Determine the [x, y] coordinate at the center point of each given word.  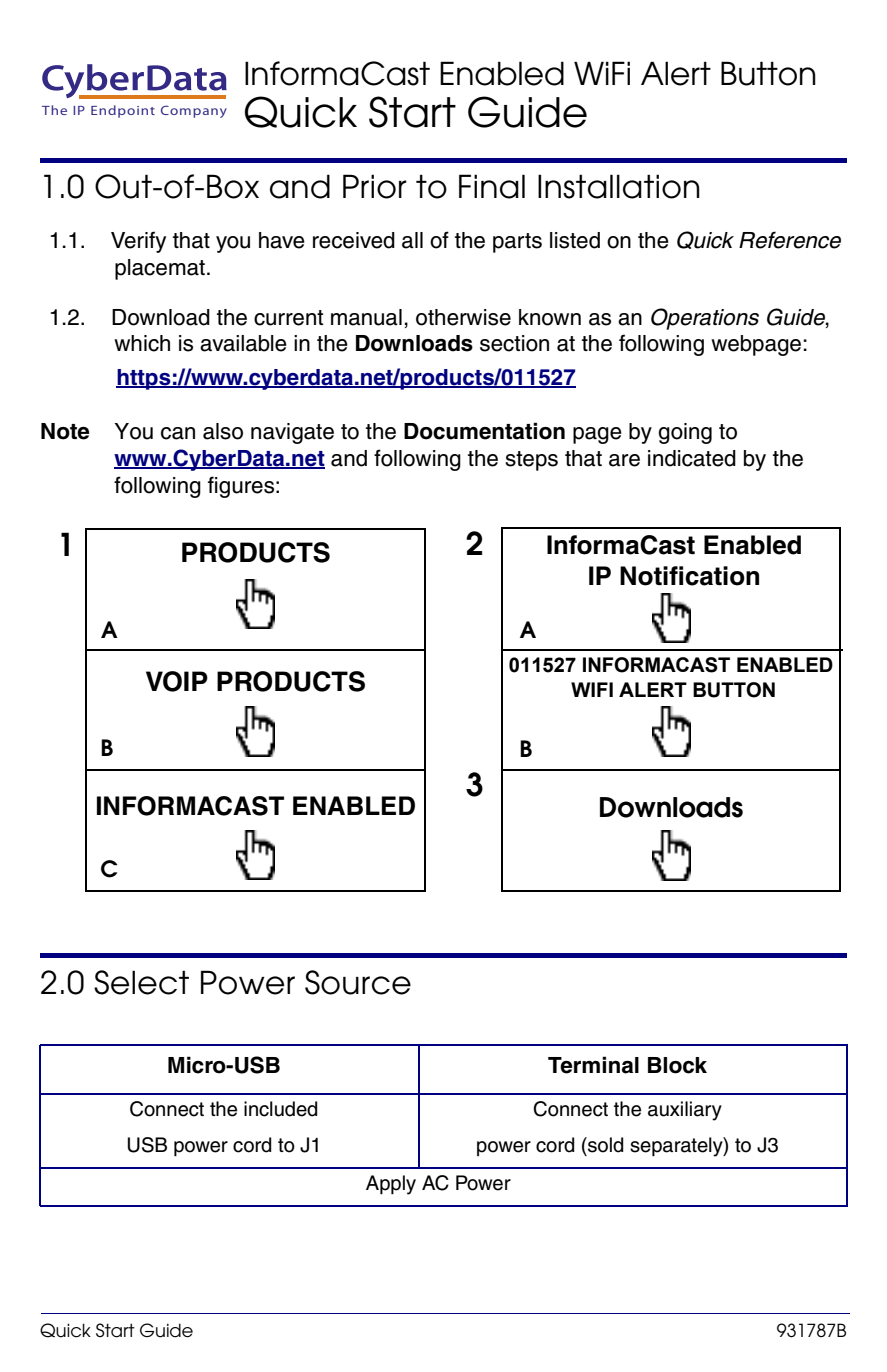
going [685, 433]
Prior [375, 186]
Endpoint [123, 111]
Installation [619, 186]
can [178, 433]
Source [358, 982]
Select [141, 982]
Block [677, 1065]
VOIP [177, 681]
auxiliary [685, 1111]
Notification [689, 576]
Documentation [484, 431]
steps [531, 461]
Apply [391, 1185]
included [280, 1109]
